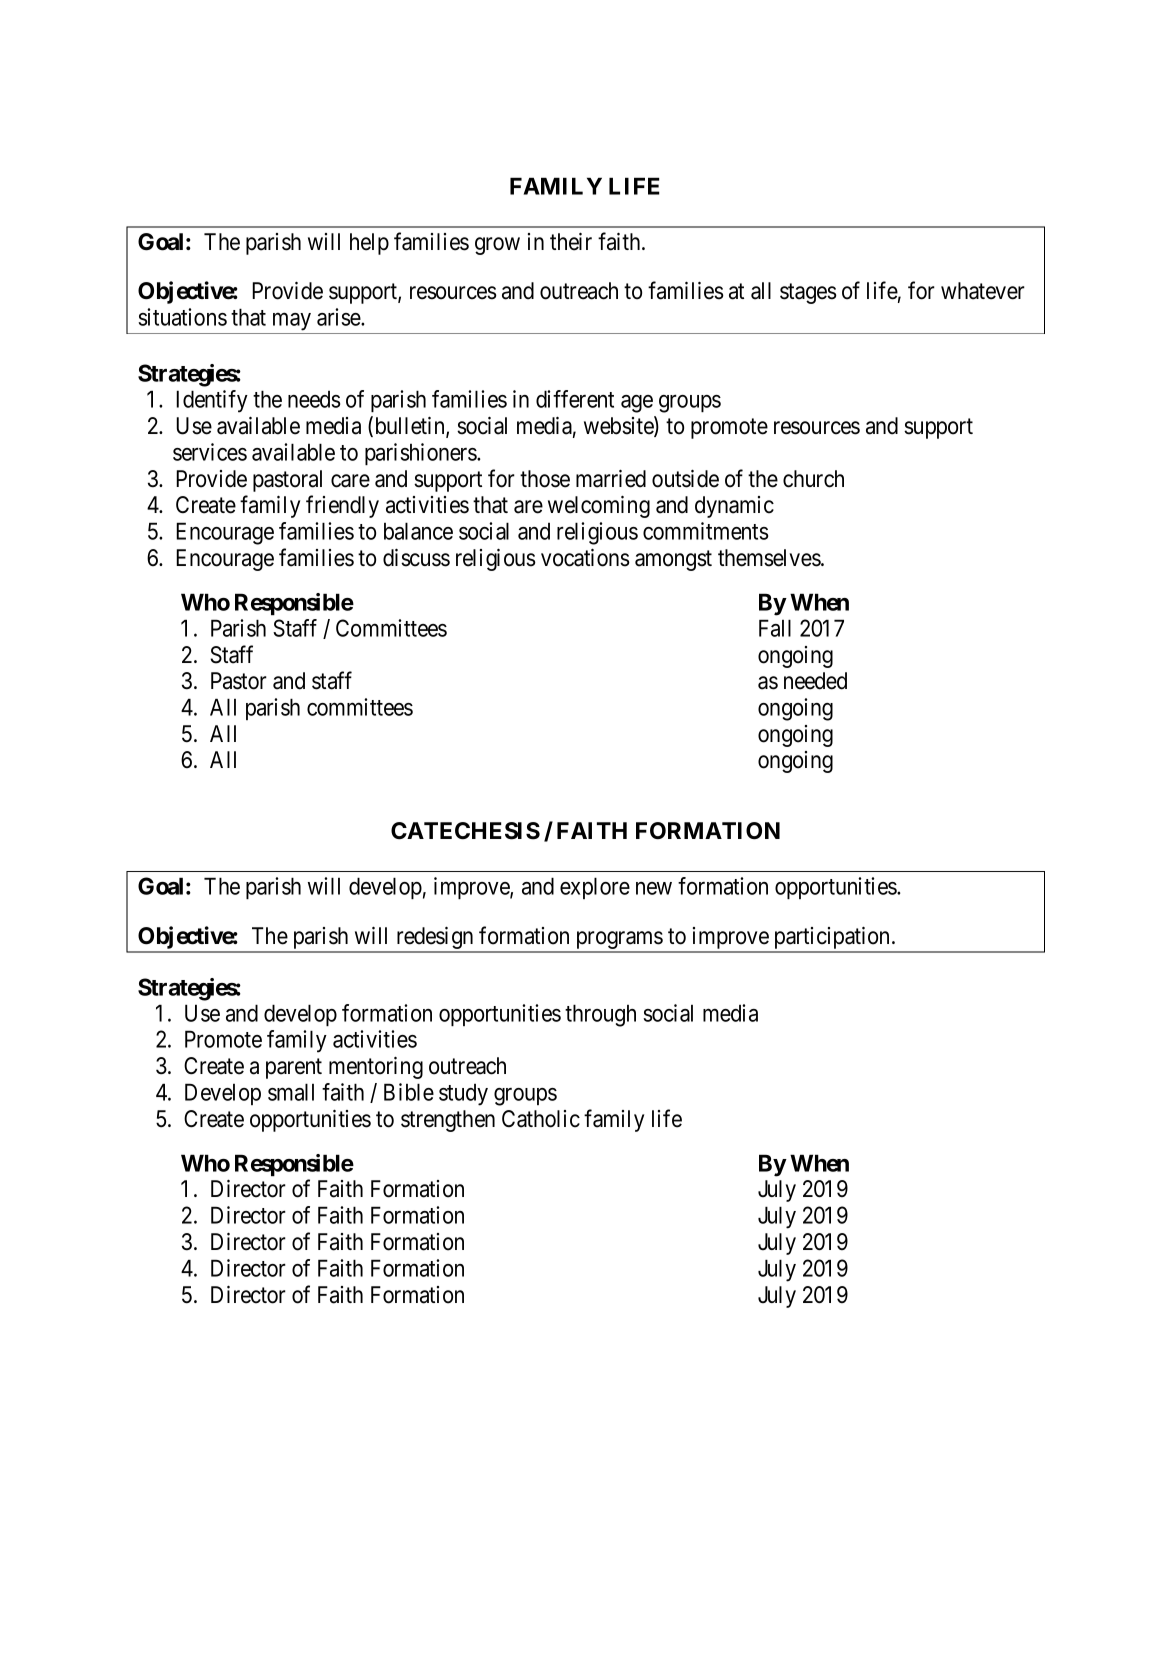  I want to click on their, so click(571, 241).
